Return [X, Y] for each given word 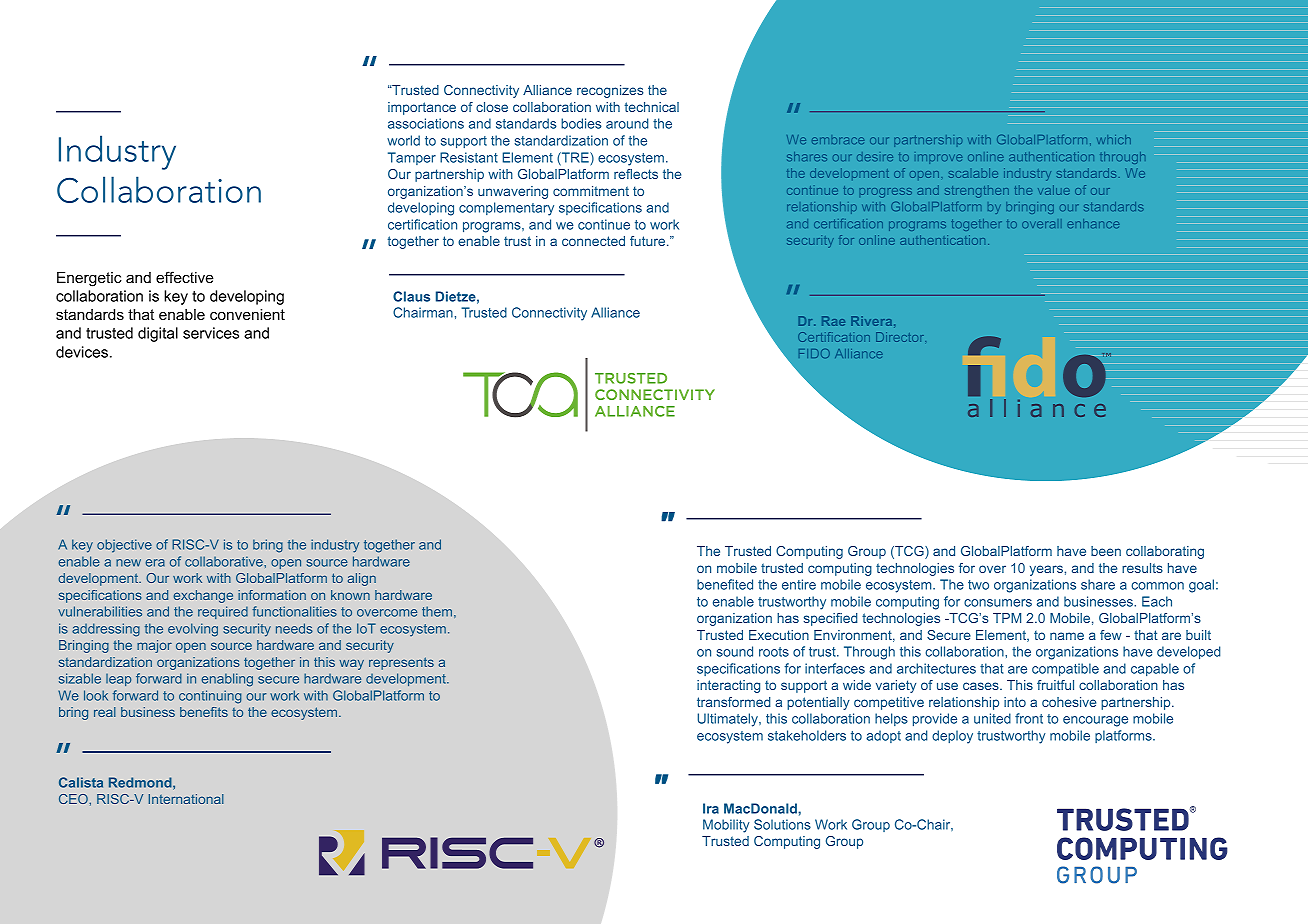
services [211, 333]
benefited [725, 584]
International [186, 799]
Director [901, 337]
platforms [1124, 736]
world [403, 140]
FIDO [814, 353]
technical [651, 107]
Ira [711, 808]
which [1114, 139]
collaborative [225, 561]
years [1046, 570]
